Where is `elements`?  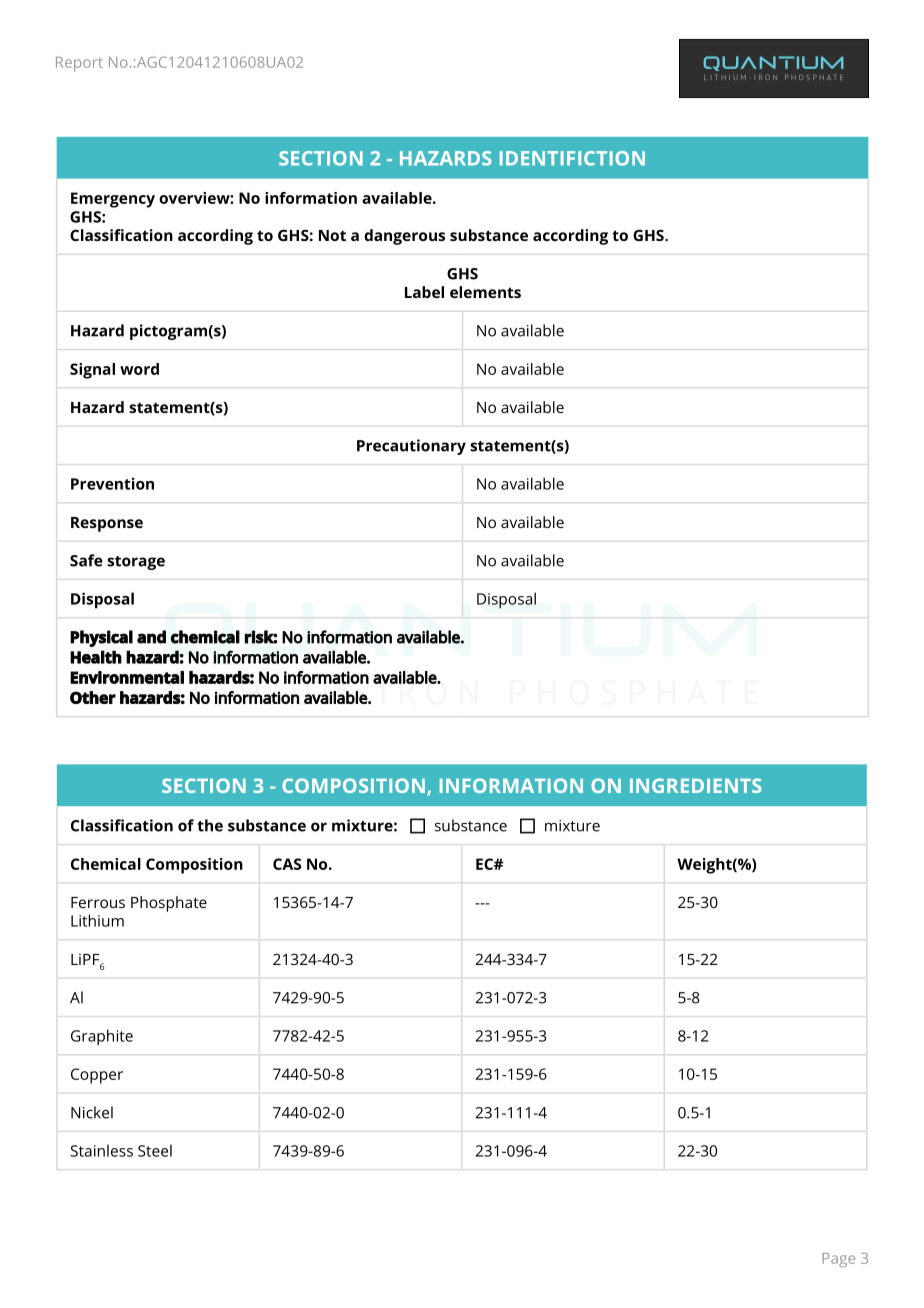 elements is located at coordinates (485, 292).
